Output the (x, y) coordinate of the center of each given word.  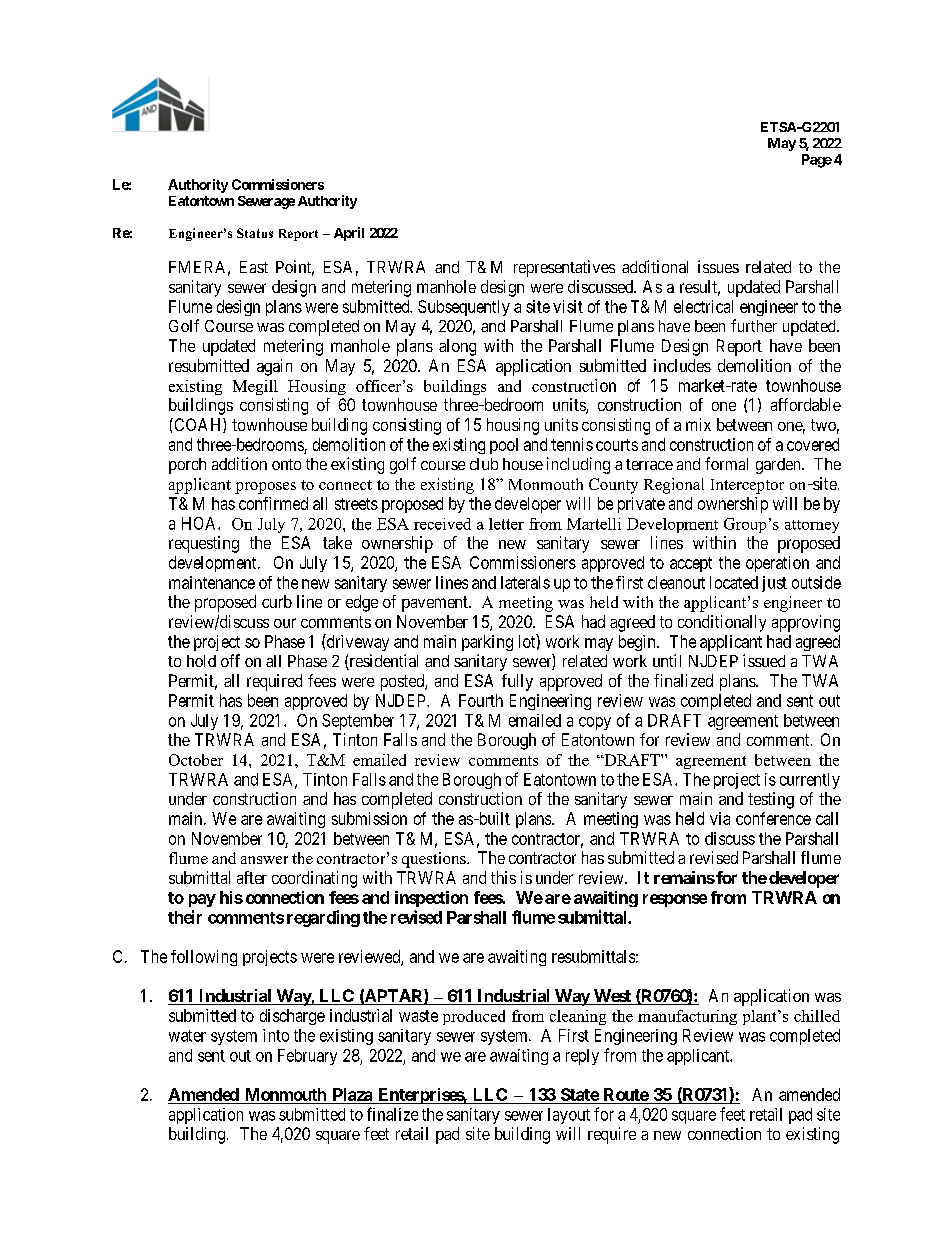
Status (255, 233)
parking (487, 643)
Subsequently (464, 308)
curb (277, 601)
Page (817, 161)
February (307, 1057)
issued (764, 660)
